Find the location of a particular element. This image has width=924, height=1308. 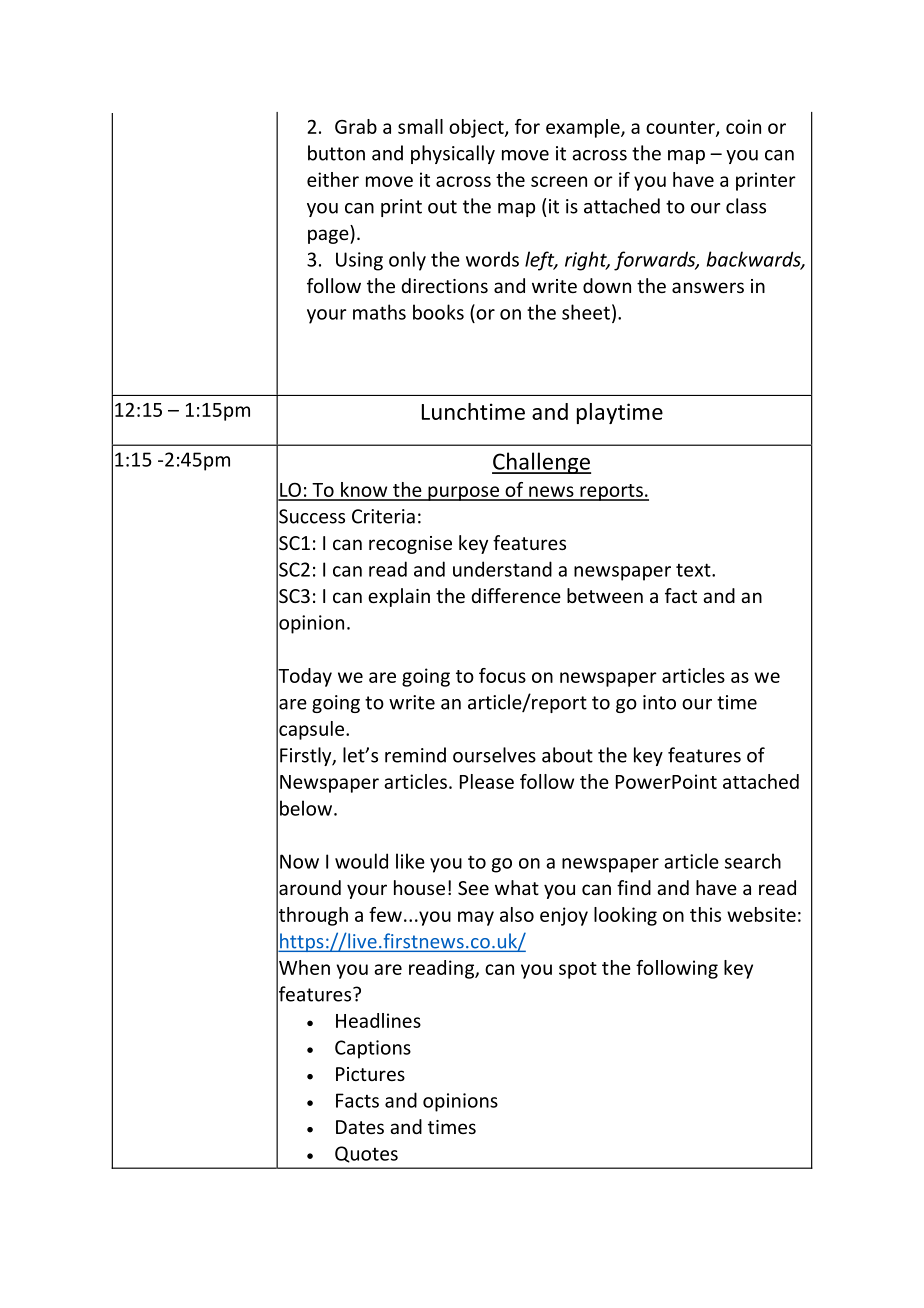

Grab is located at coordinates (356, 126).
